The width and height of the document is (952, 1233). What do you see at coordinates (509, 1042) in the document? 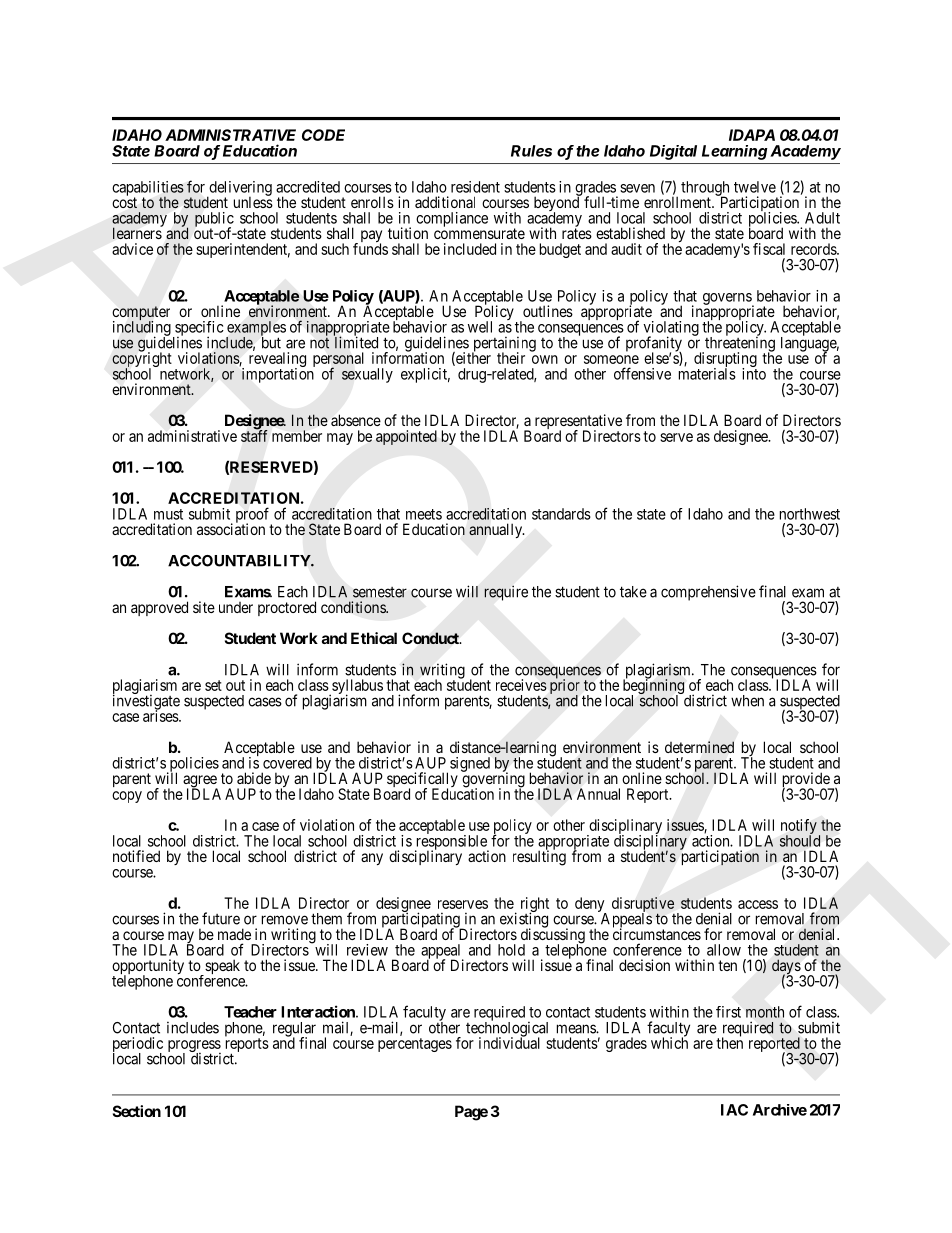
I see `individual` at bounding box center [509, 1042].
